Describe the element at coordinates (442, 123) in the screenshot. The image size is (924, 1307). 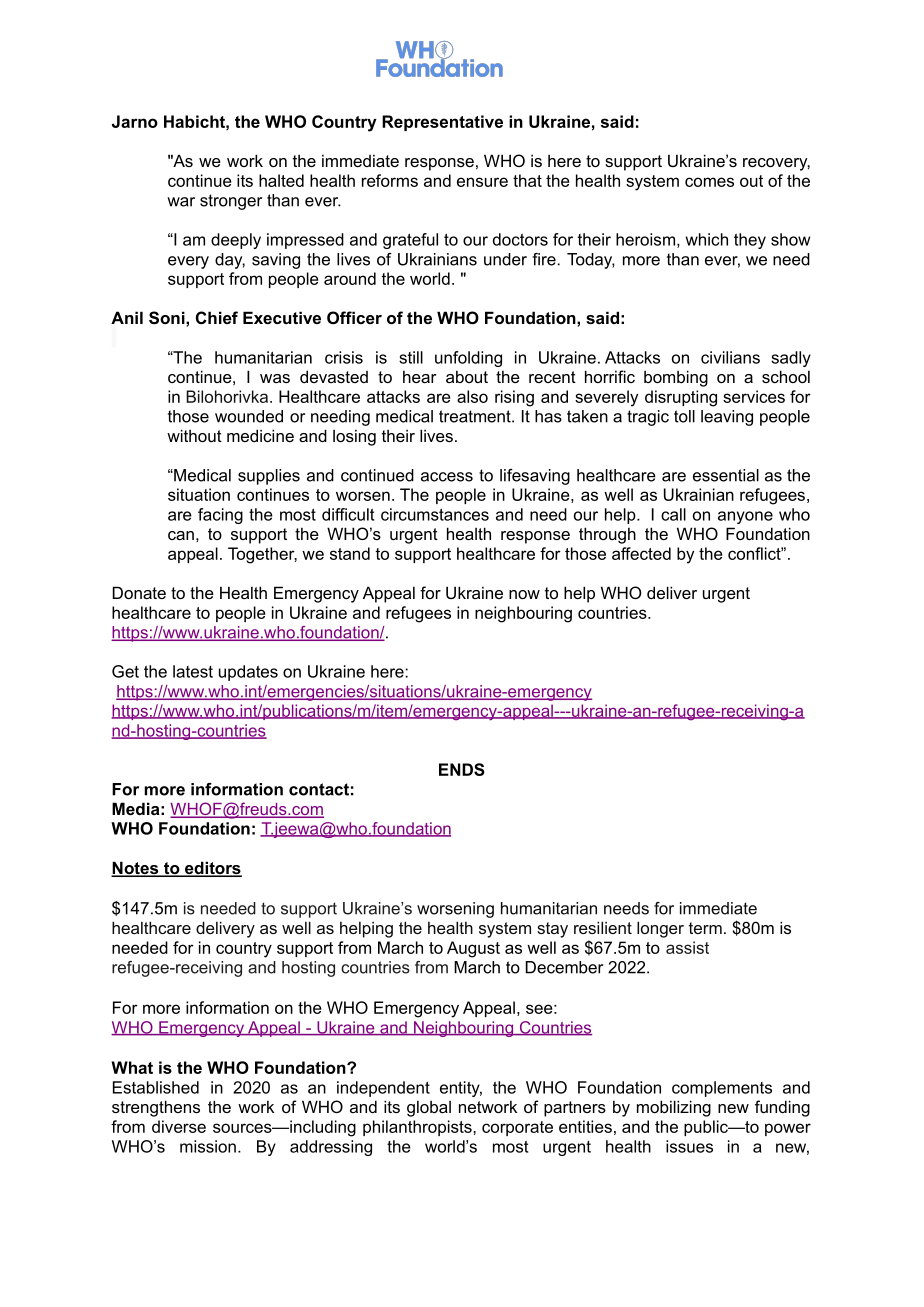
I see `Representative` at that location.
